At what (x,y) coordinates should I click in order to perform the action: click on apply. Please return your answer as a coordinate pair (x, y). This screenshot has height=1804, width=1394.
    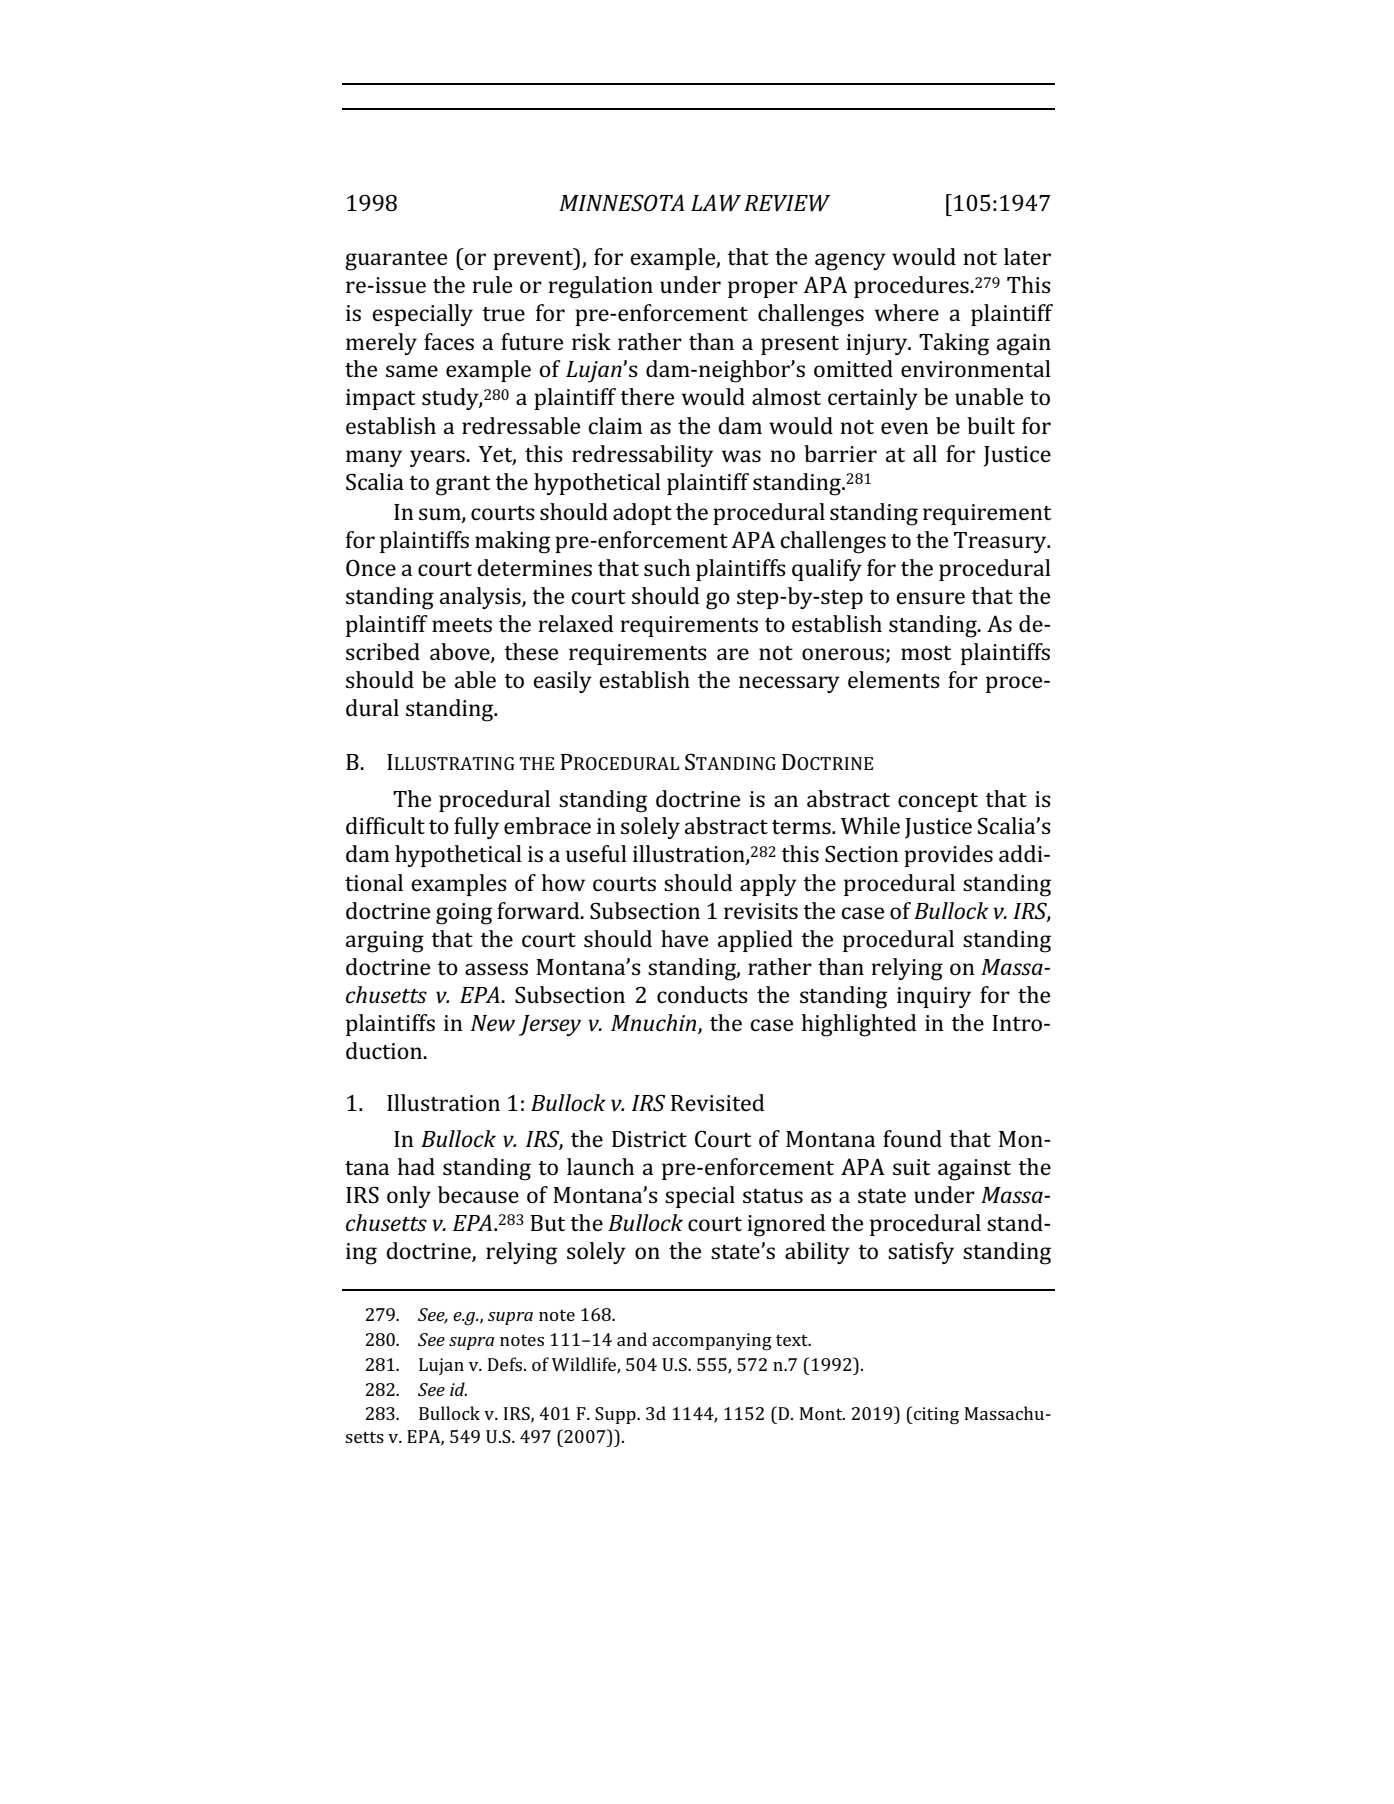
    Looking at the image, I should click on (768, 885).
